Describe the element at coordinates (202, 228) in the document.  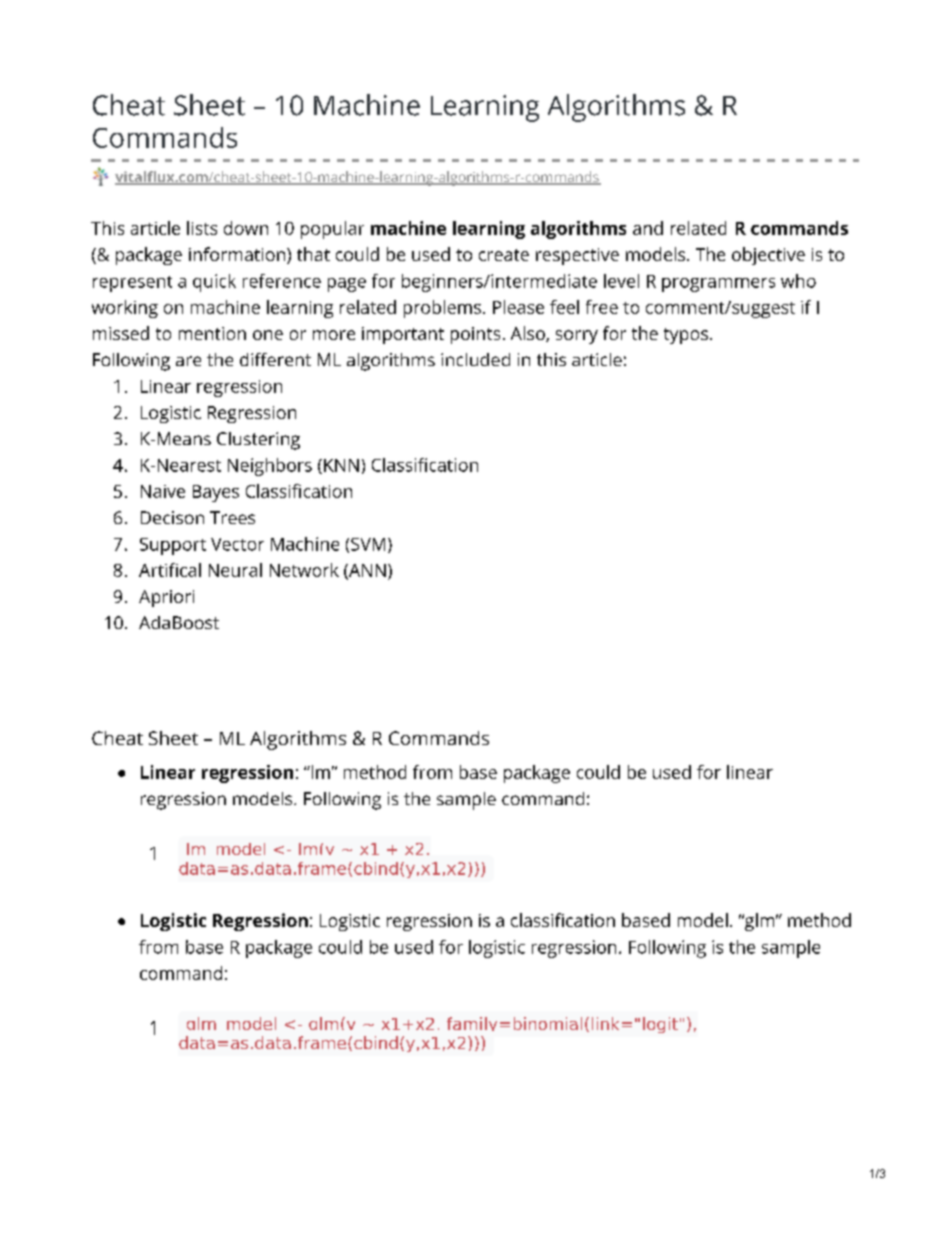
I see `lists` at that location.
